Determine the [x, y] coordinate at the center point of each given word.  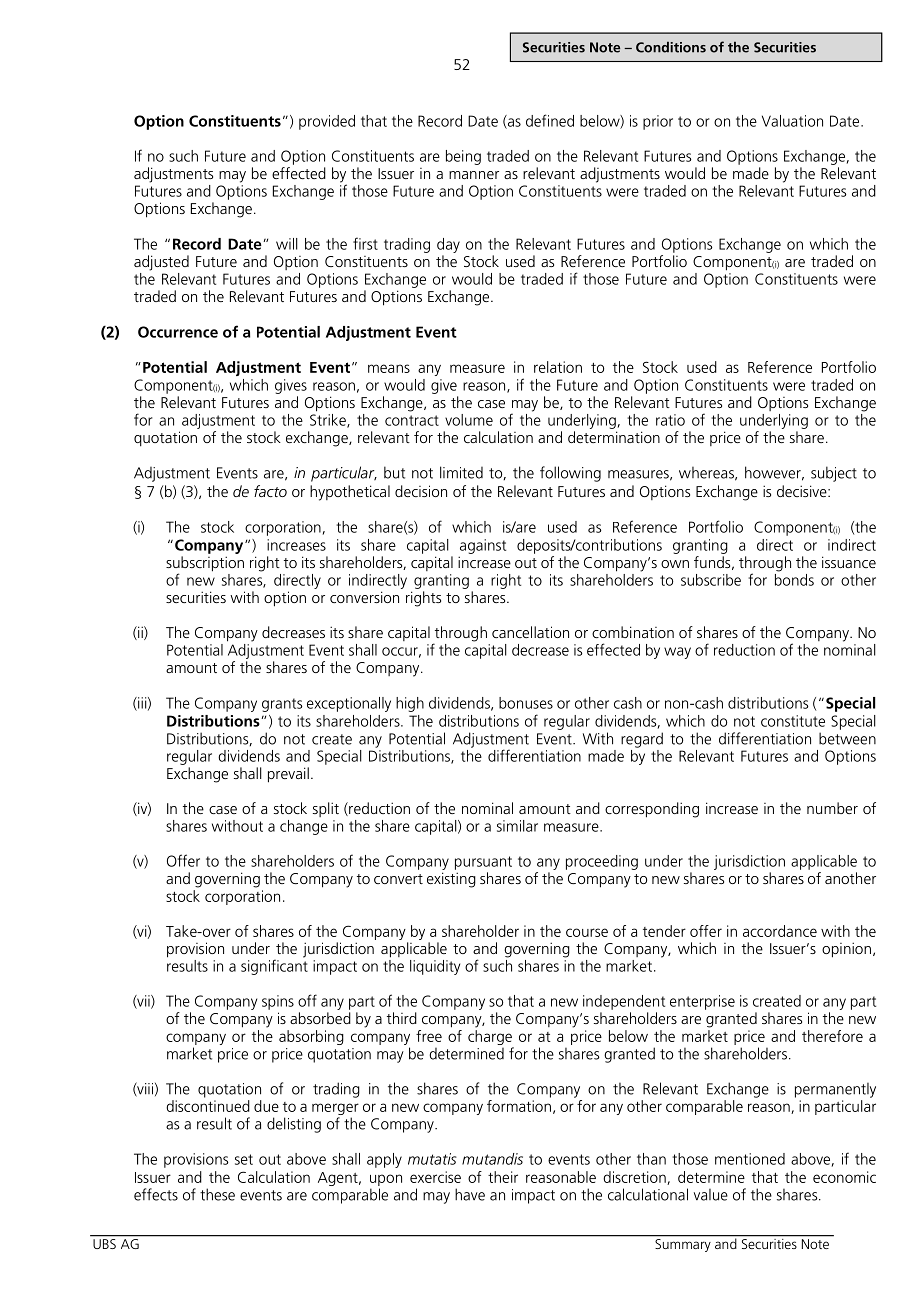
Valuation [792, 121]
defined [550, 120]
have [470, 1194]
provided [327, 122]
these [217, 1194]
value [711, 1195]
